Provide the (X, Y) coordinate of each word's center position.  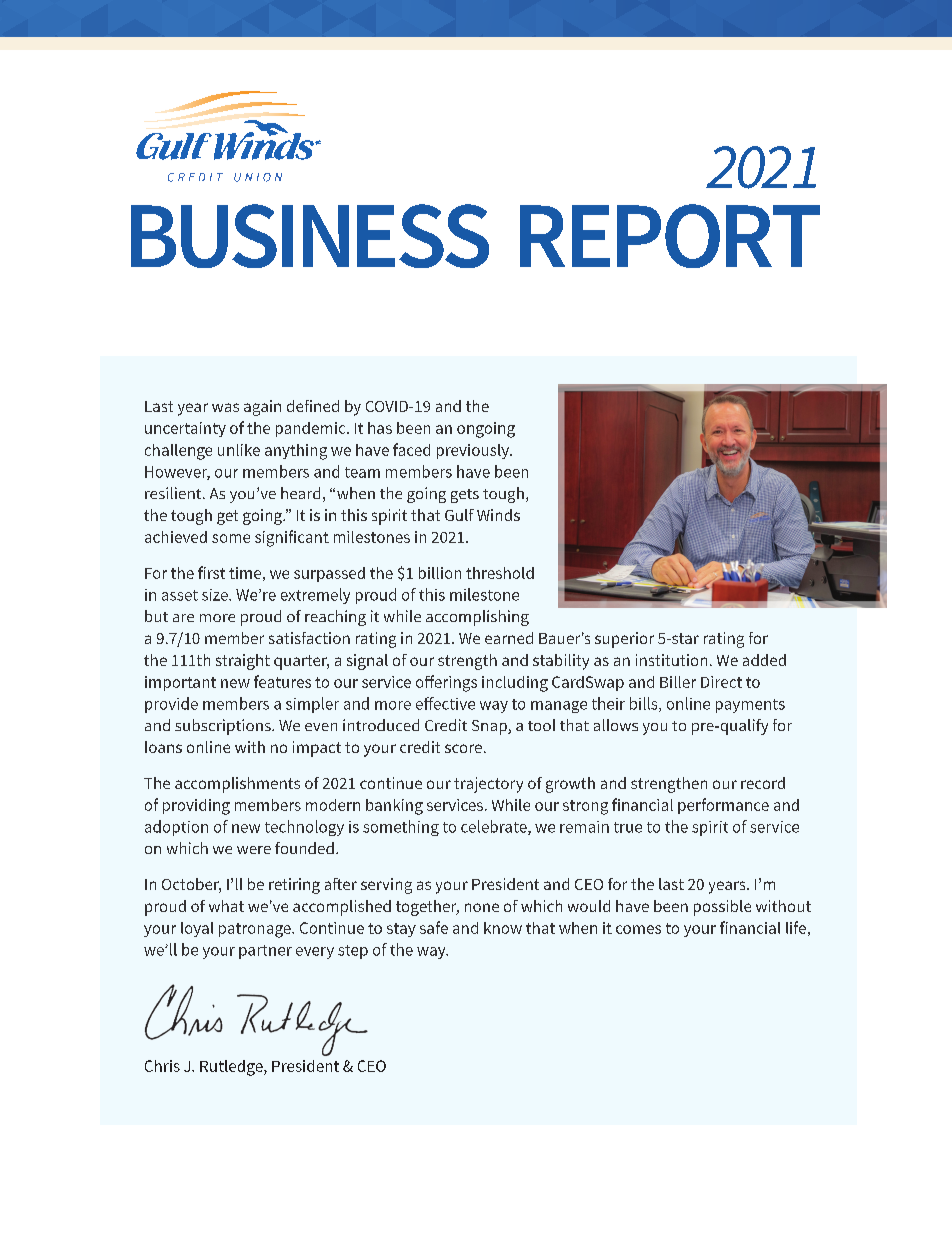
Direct (721, 682)
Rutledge (232, 1068)
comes (638, 929)
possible (722, 908)
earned (509, 638)
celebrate (495, 827)
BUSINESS (310, 236)
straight (243, 662)
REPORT (670, 236)
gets (465, 496)
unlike (239, 450)
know (503, 928)
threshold (500, 573)
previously (474, 451)
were (254, 850)
